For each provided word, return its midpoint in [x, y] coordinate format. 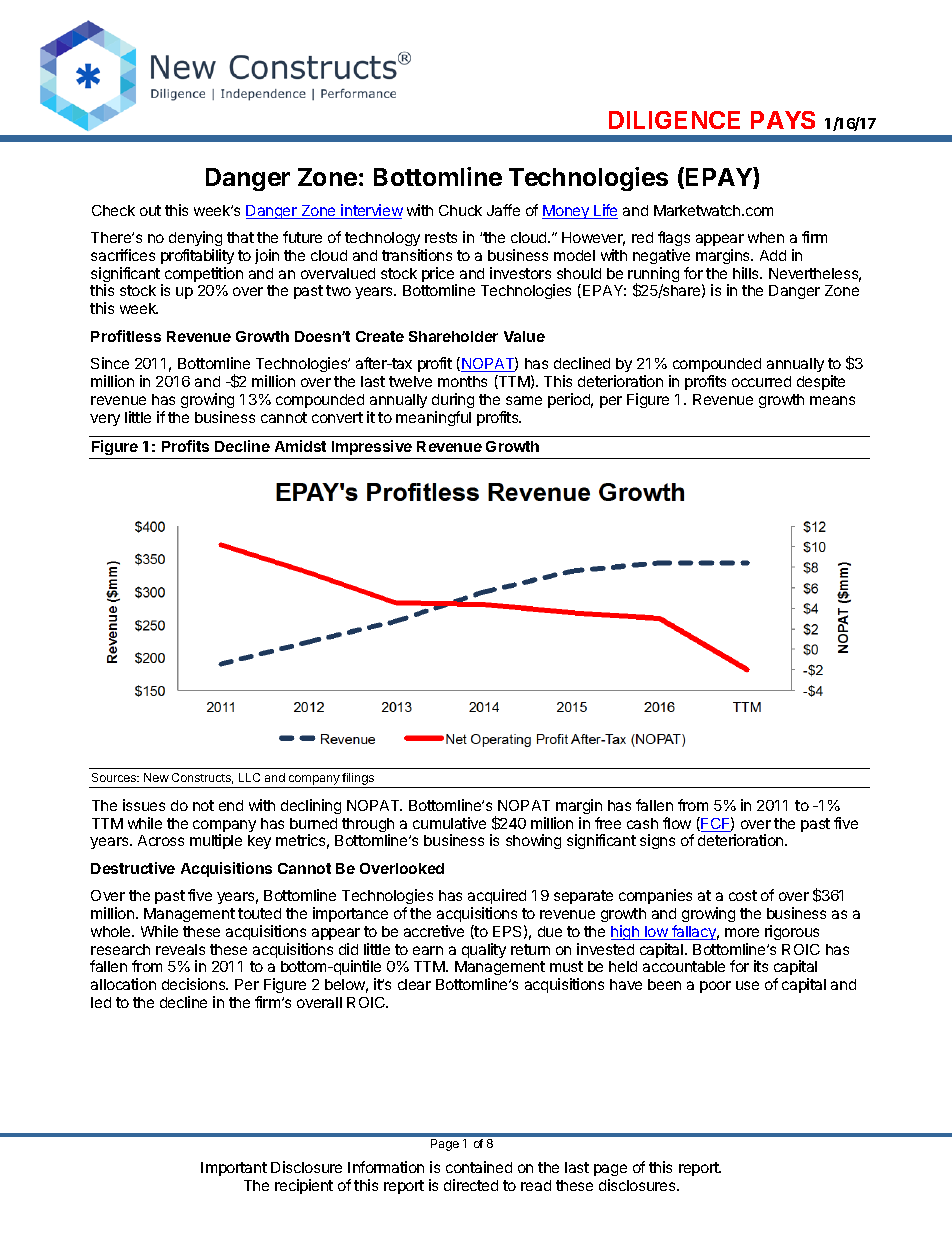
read [536, 1185]
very [105, 420]
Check [113, 210]
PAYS [783, 120]
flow [677, 823]
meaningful [433, 418]
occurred [761, 381]
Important [234, 1169]
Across [161, 840]
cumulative [449, 823]
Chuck [460, 210]
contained [479, 1167]
